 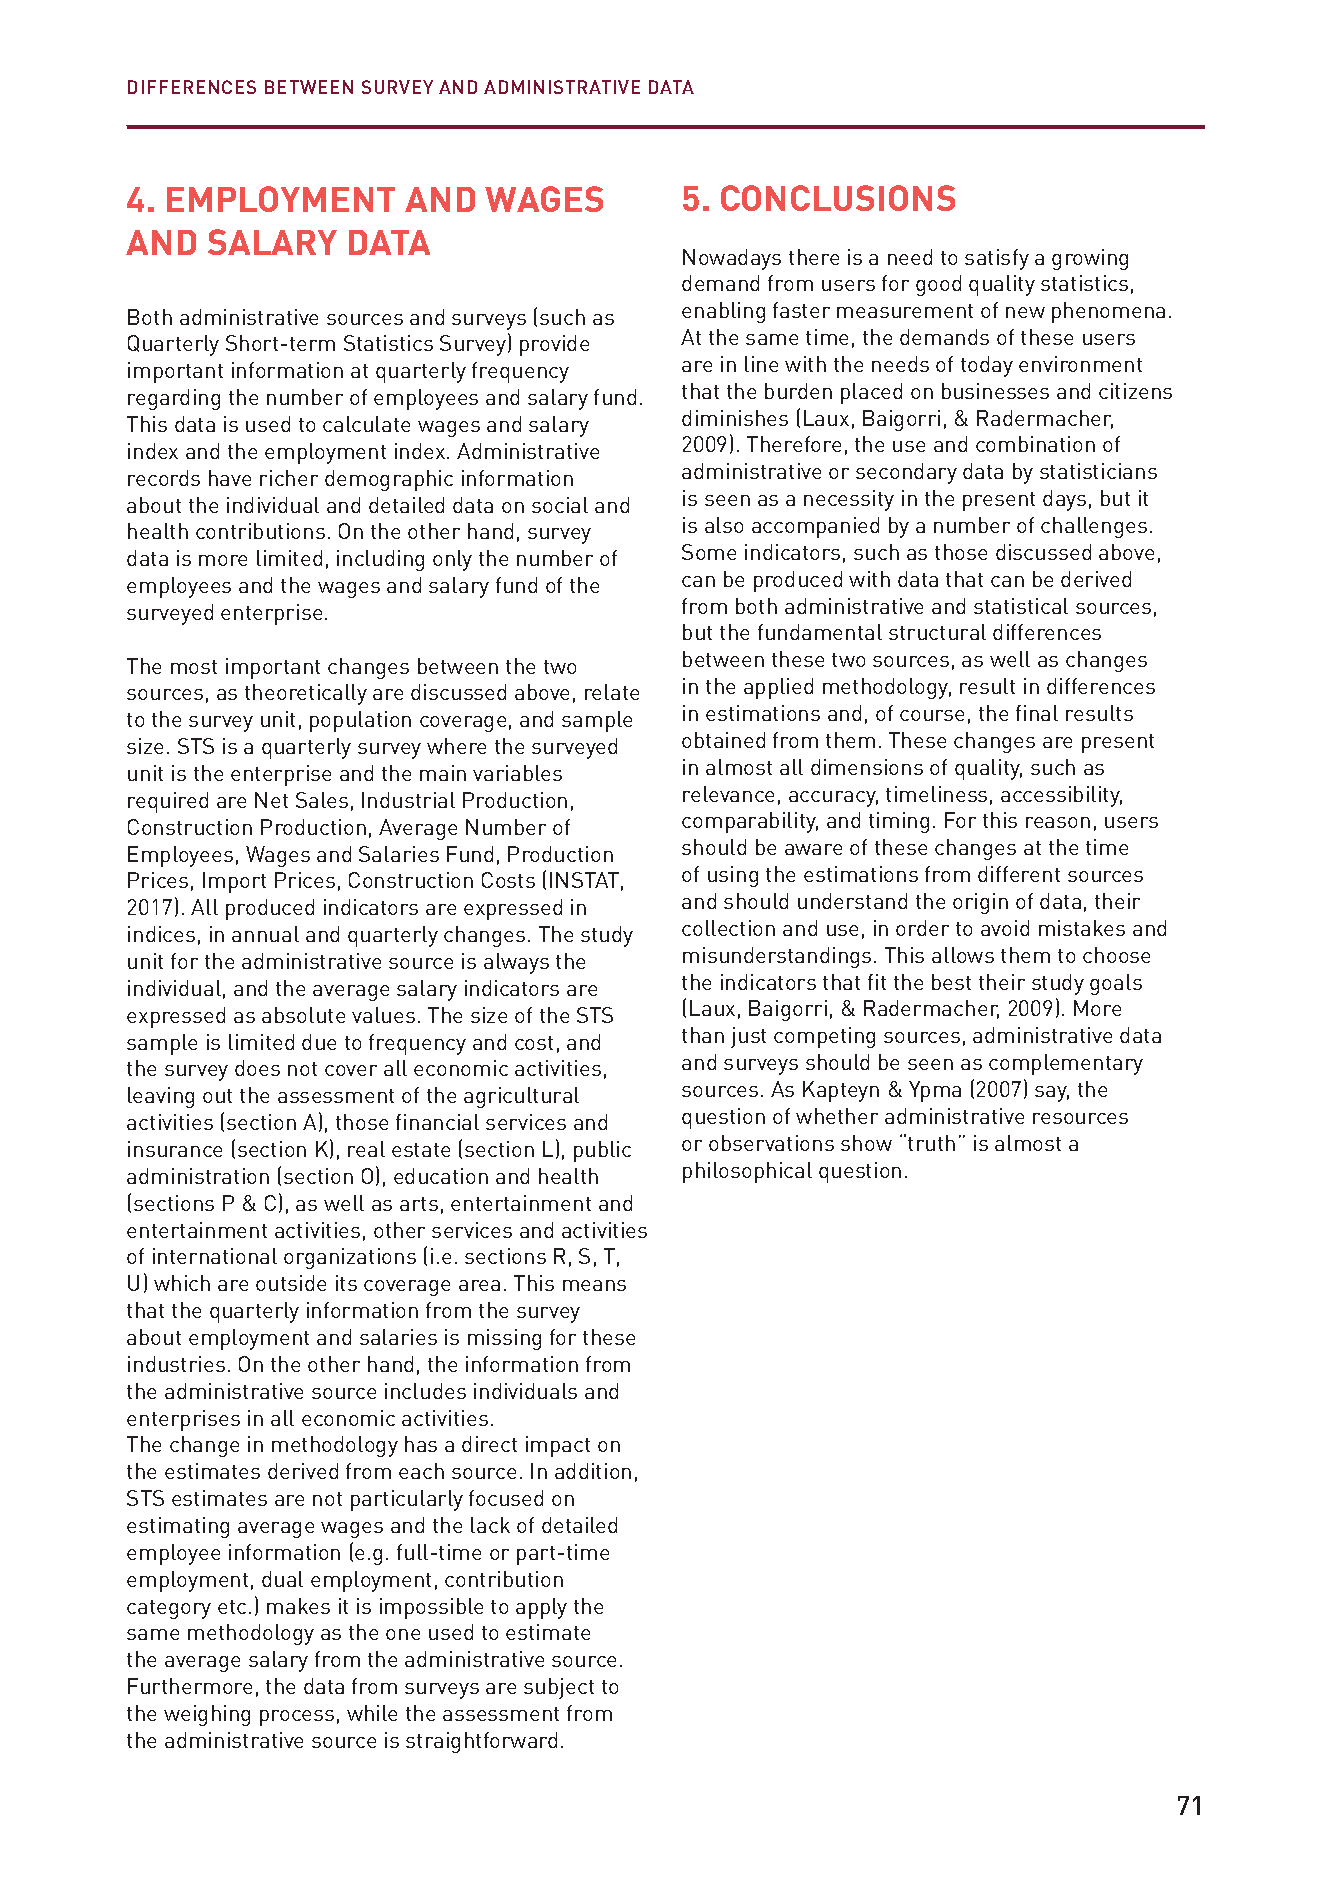 What do you see at coordinates (728, 928) in the screenshot?
I see `collection` at bounding box center [728, 928].
